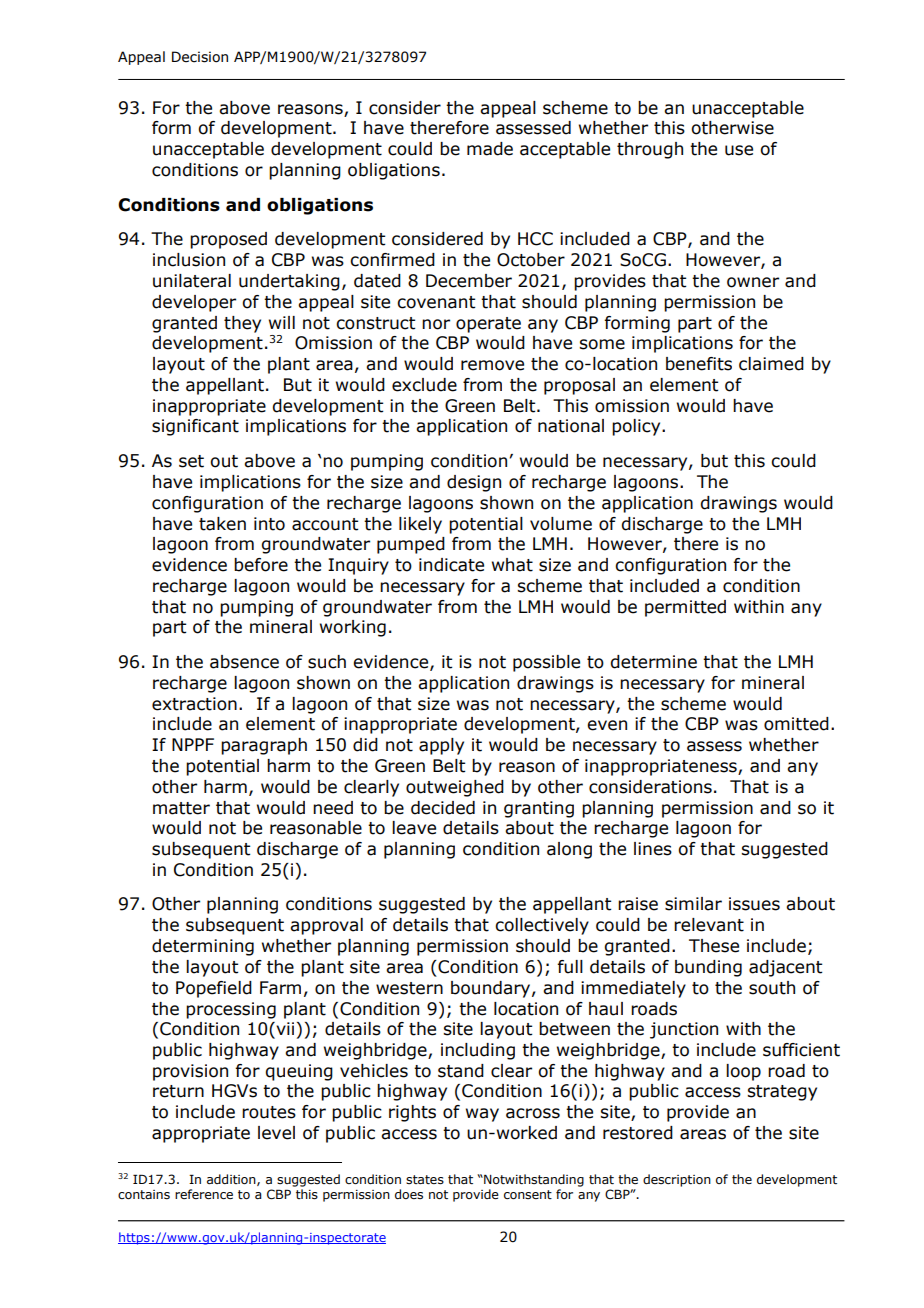 This screenshot has height=1308, width=924. What do you see at coordinates (490, 149) in the screenshot?
I see `made` at bounding box center [490, 149].
